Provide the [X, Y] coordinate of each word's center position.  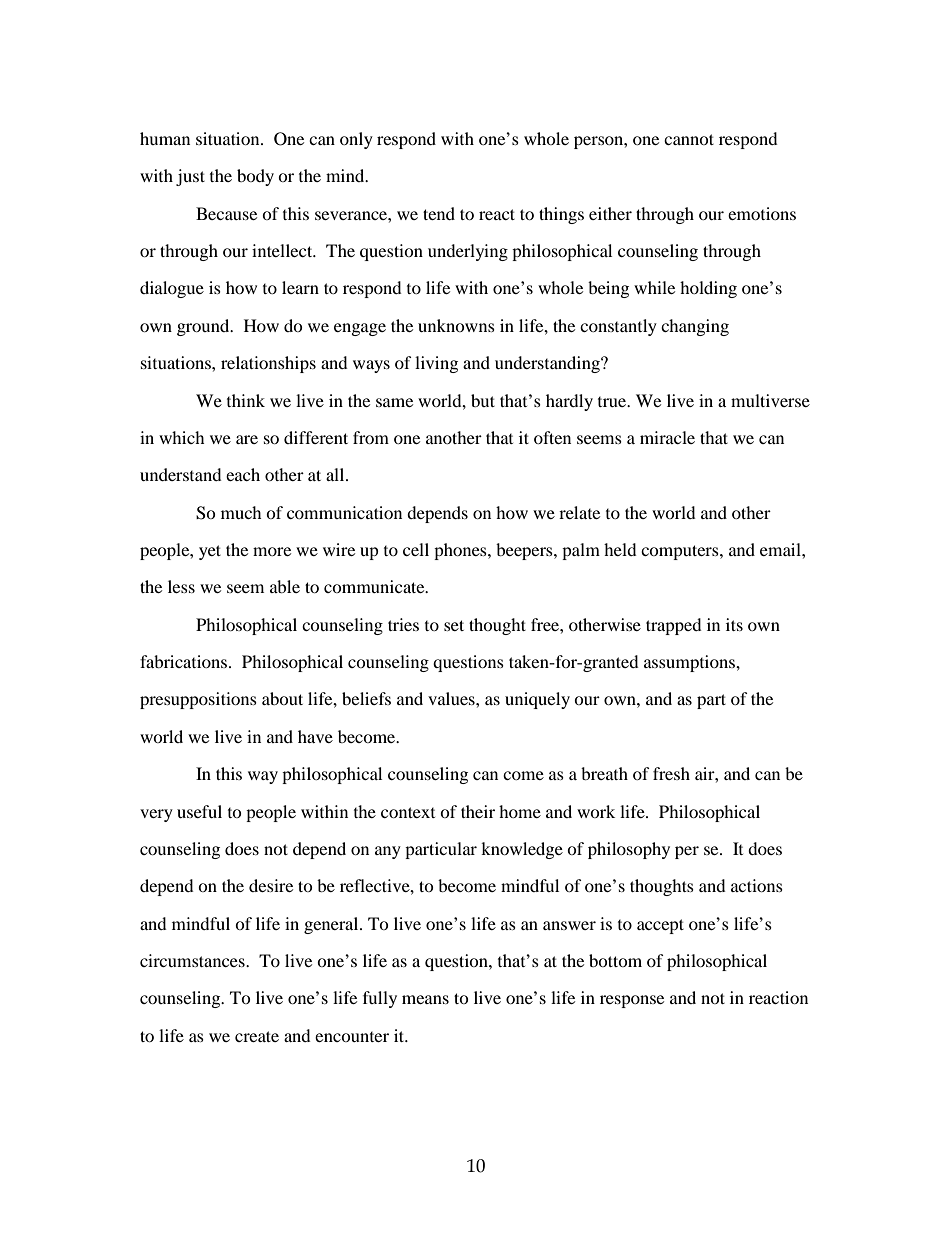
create [257, 1036]
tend [439, 213]
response [632, 1001]
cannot [689, 139]
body [255, 177]
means [425, 999]
